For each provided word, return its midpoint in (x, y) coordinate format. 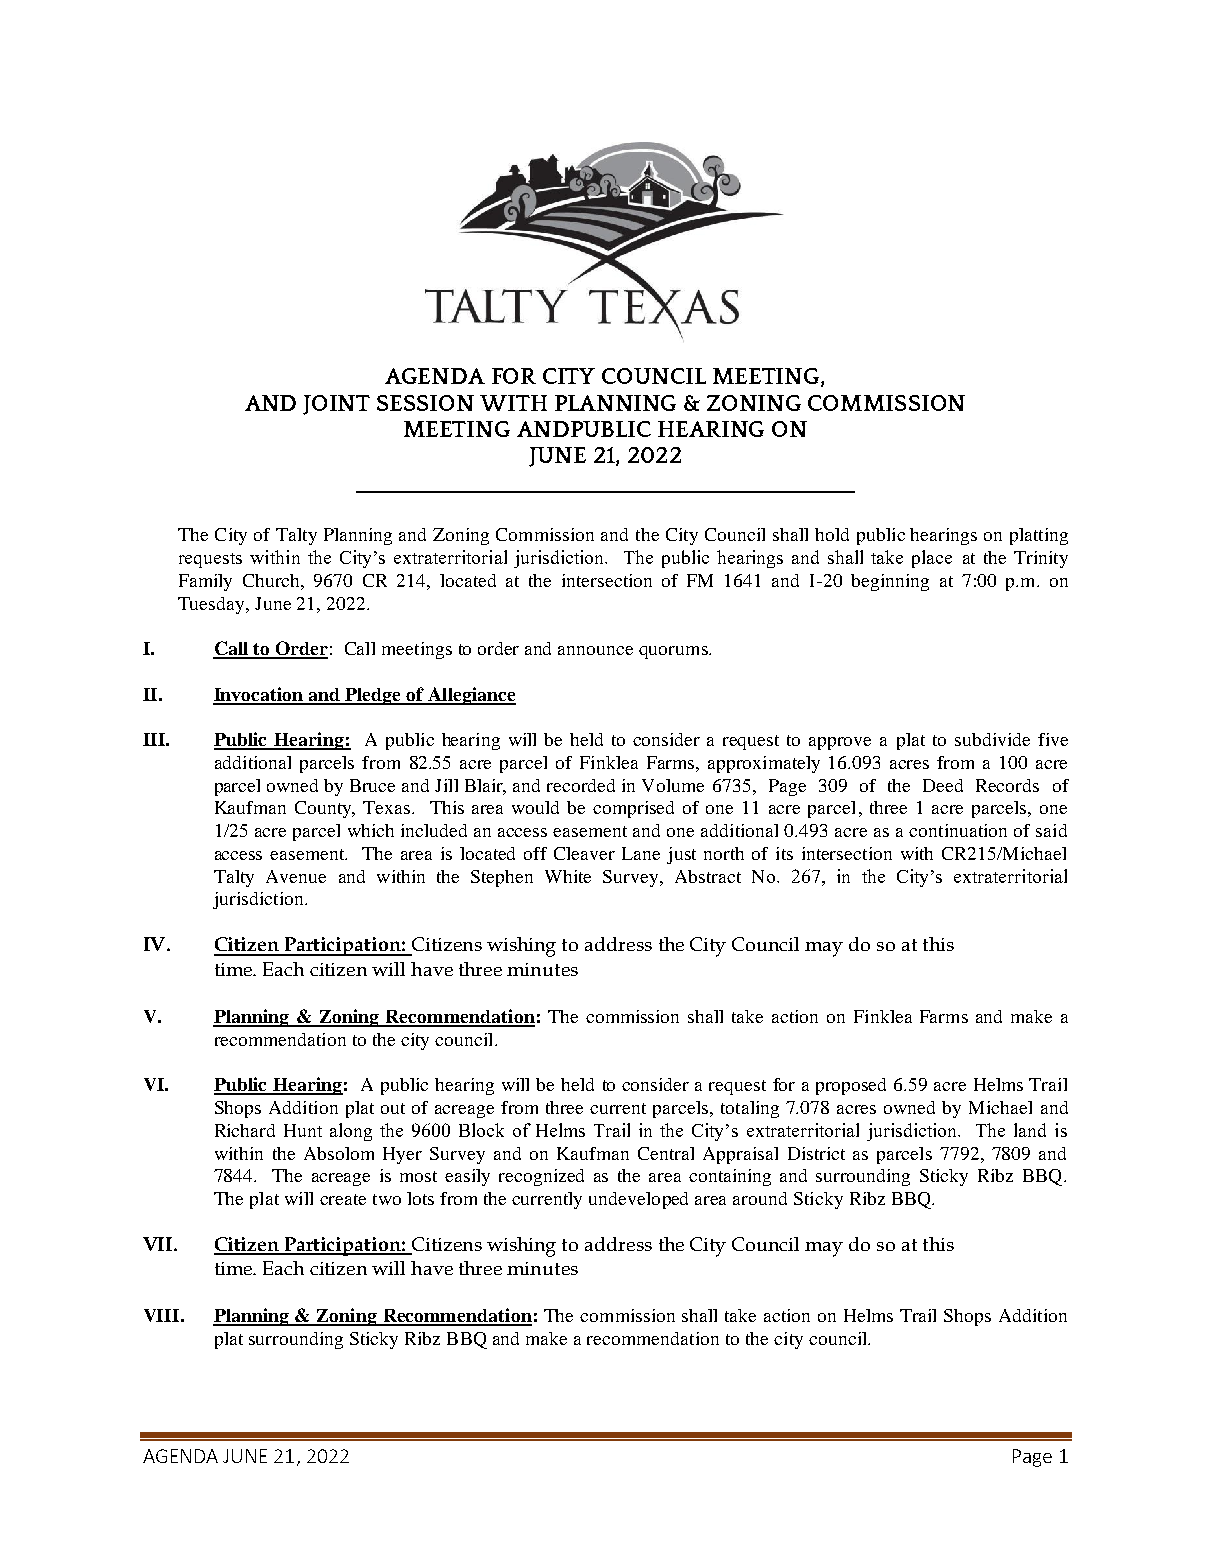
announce (595, 650)
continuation (958, 830)
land (1030, 1130)
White (568, 876)
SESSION (425, 403)
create (343, 1199)
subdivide (992, 739)
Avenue (296, 876)
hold (832, 534)
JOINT (336, 405)
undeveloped (638, 1200)
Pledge (373, 696)
